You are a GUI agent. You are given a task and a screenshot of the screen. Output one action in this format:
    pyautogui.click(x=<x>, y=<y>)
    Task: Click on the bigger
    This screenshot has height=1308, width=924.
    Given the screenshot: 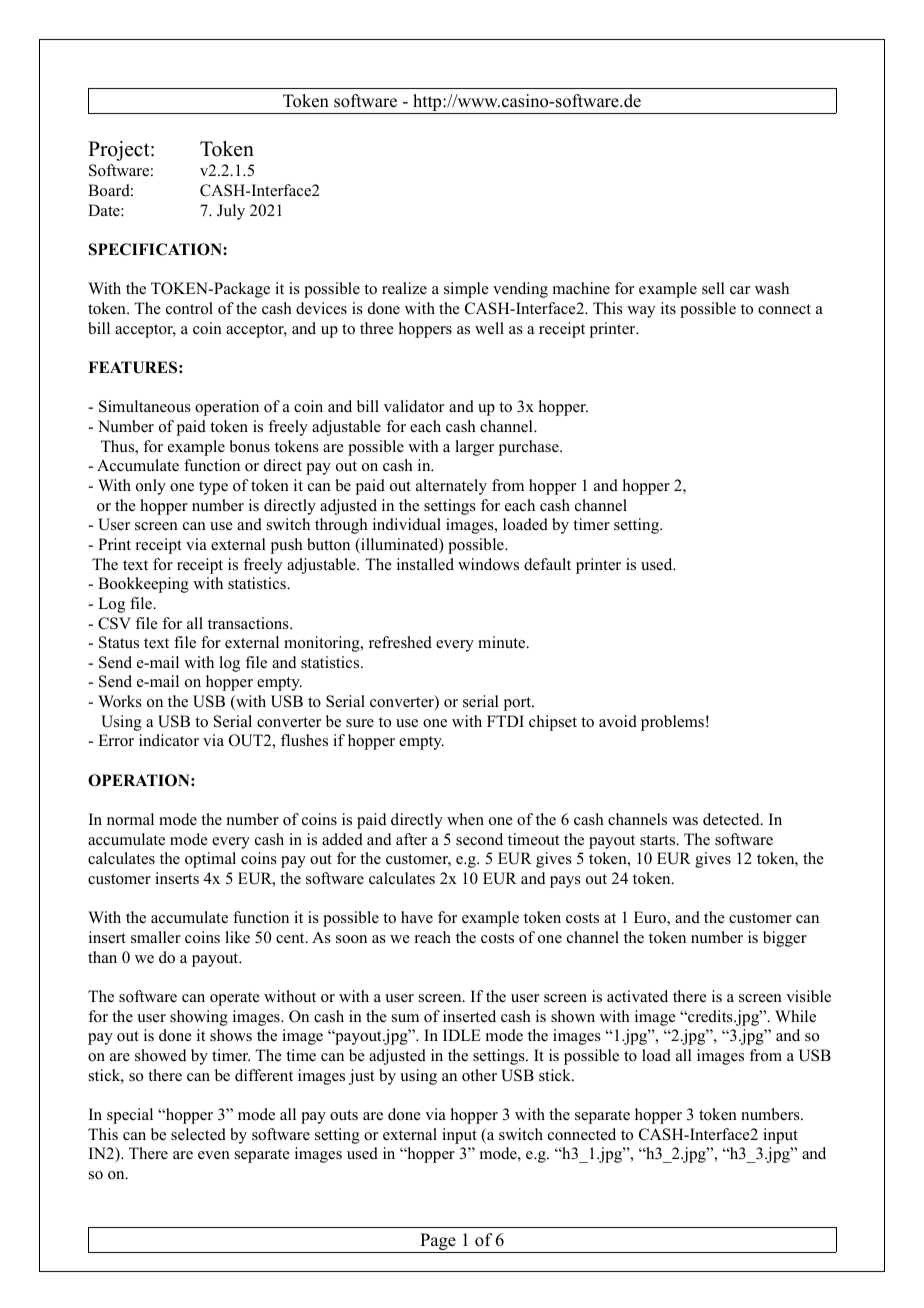 What is the action you would take?
    pyautogui.click(x=785, y=939)
